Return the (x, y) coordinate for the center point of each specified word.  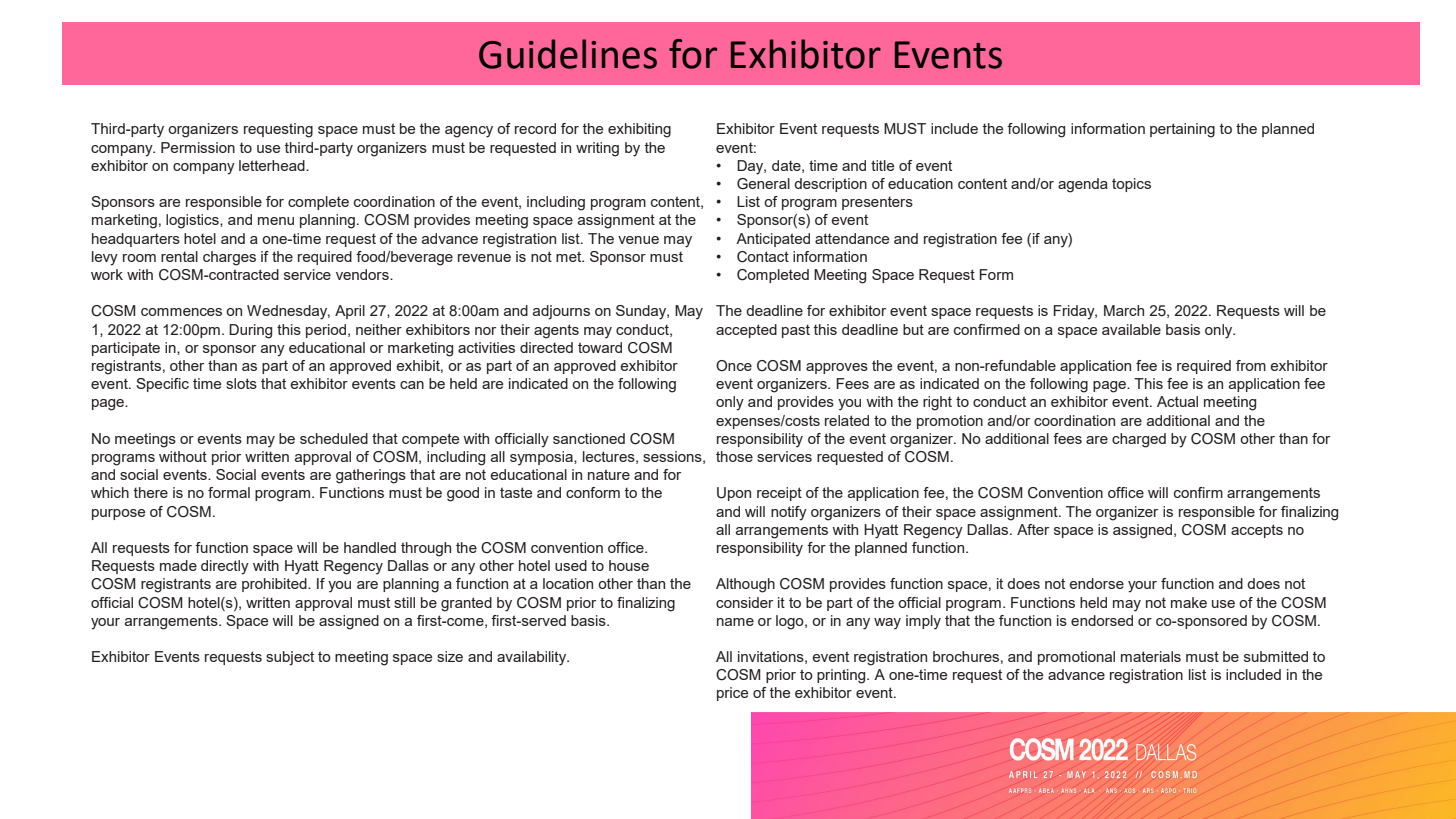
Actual (1177, 401)
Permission (198, 147)
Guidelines (568, 54)
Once (734, 365)
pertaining (1182, 130)
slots (241, 383)
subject (290, 658)
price (732, 694)
